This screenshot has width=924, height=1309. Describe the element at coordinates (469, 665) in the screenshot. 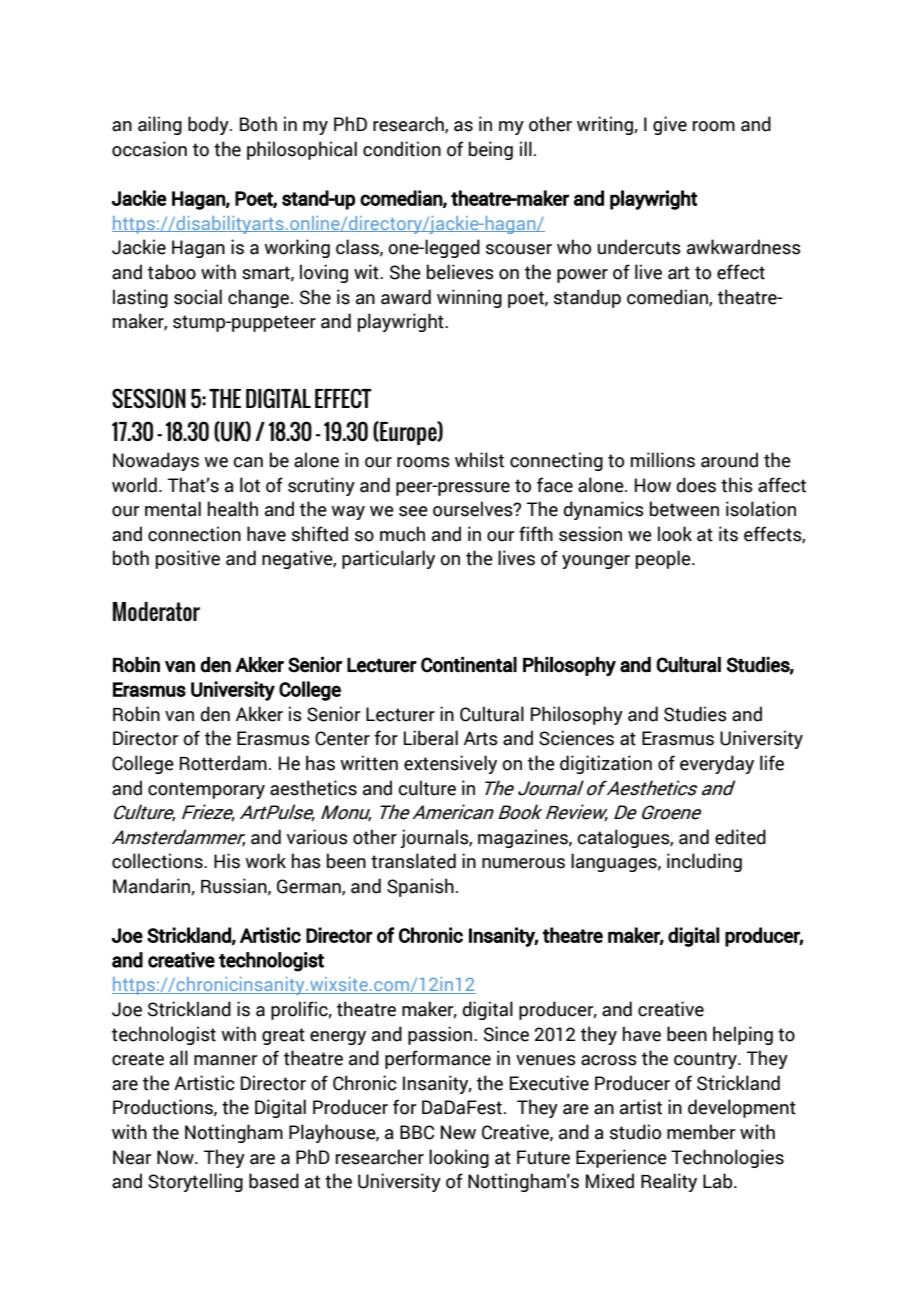

I see `Continental` at that location.
